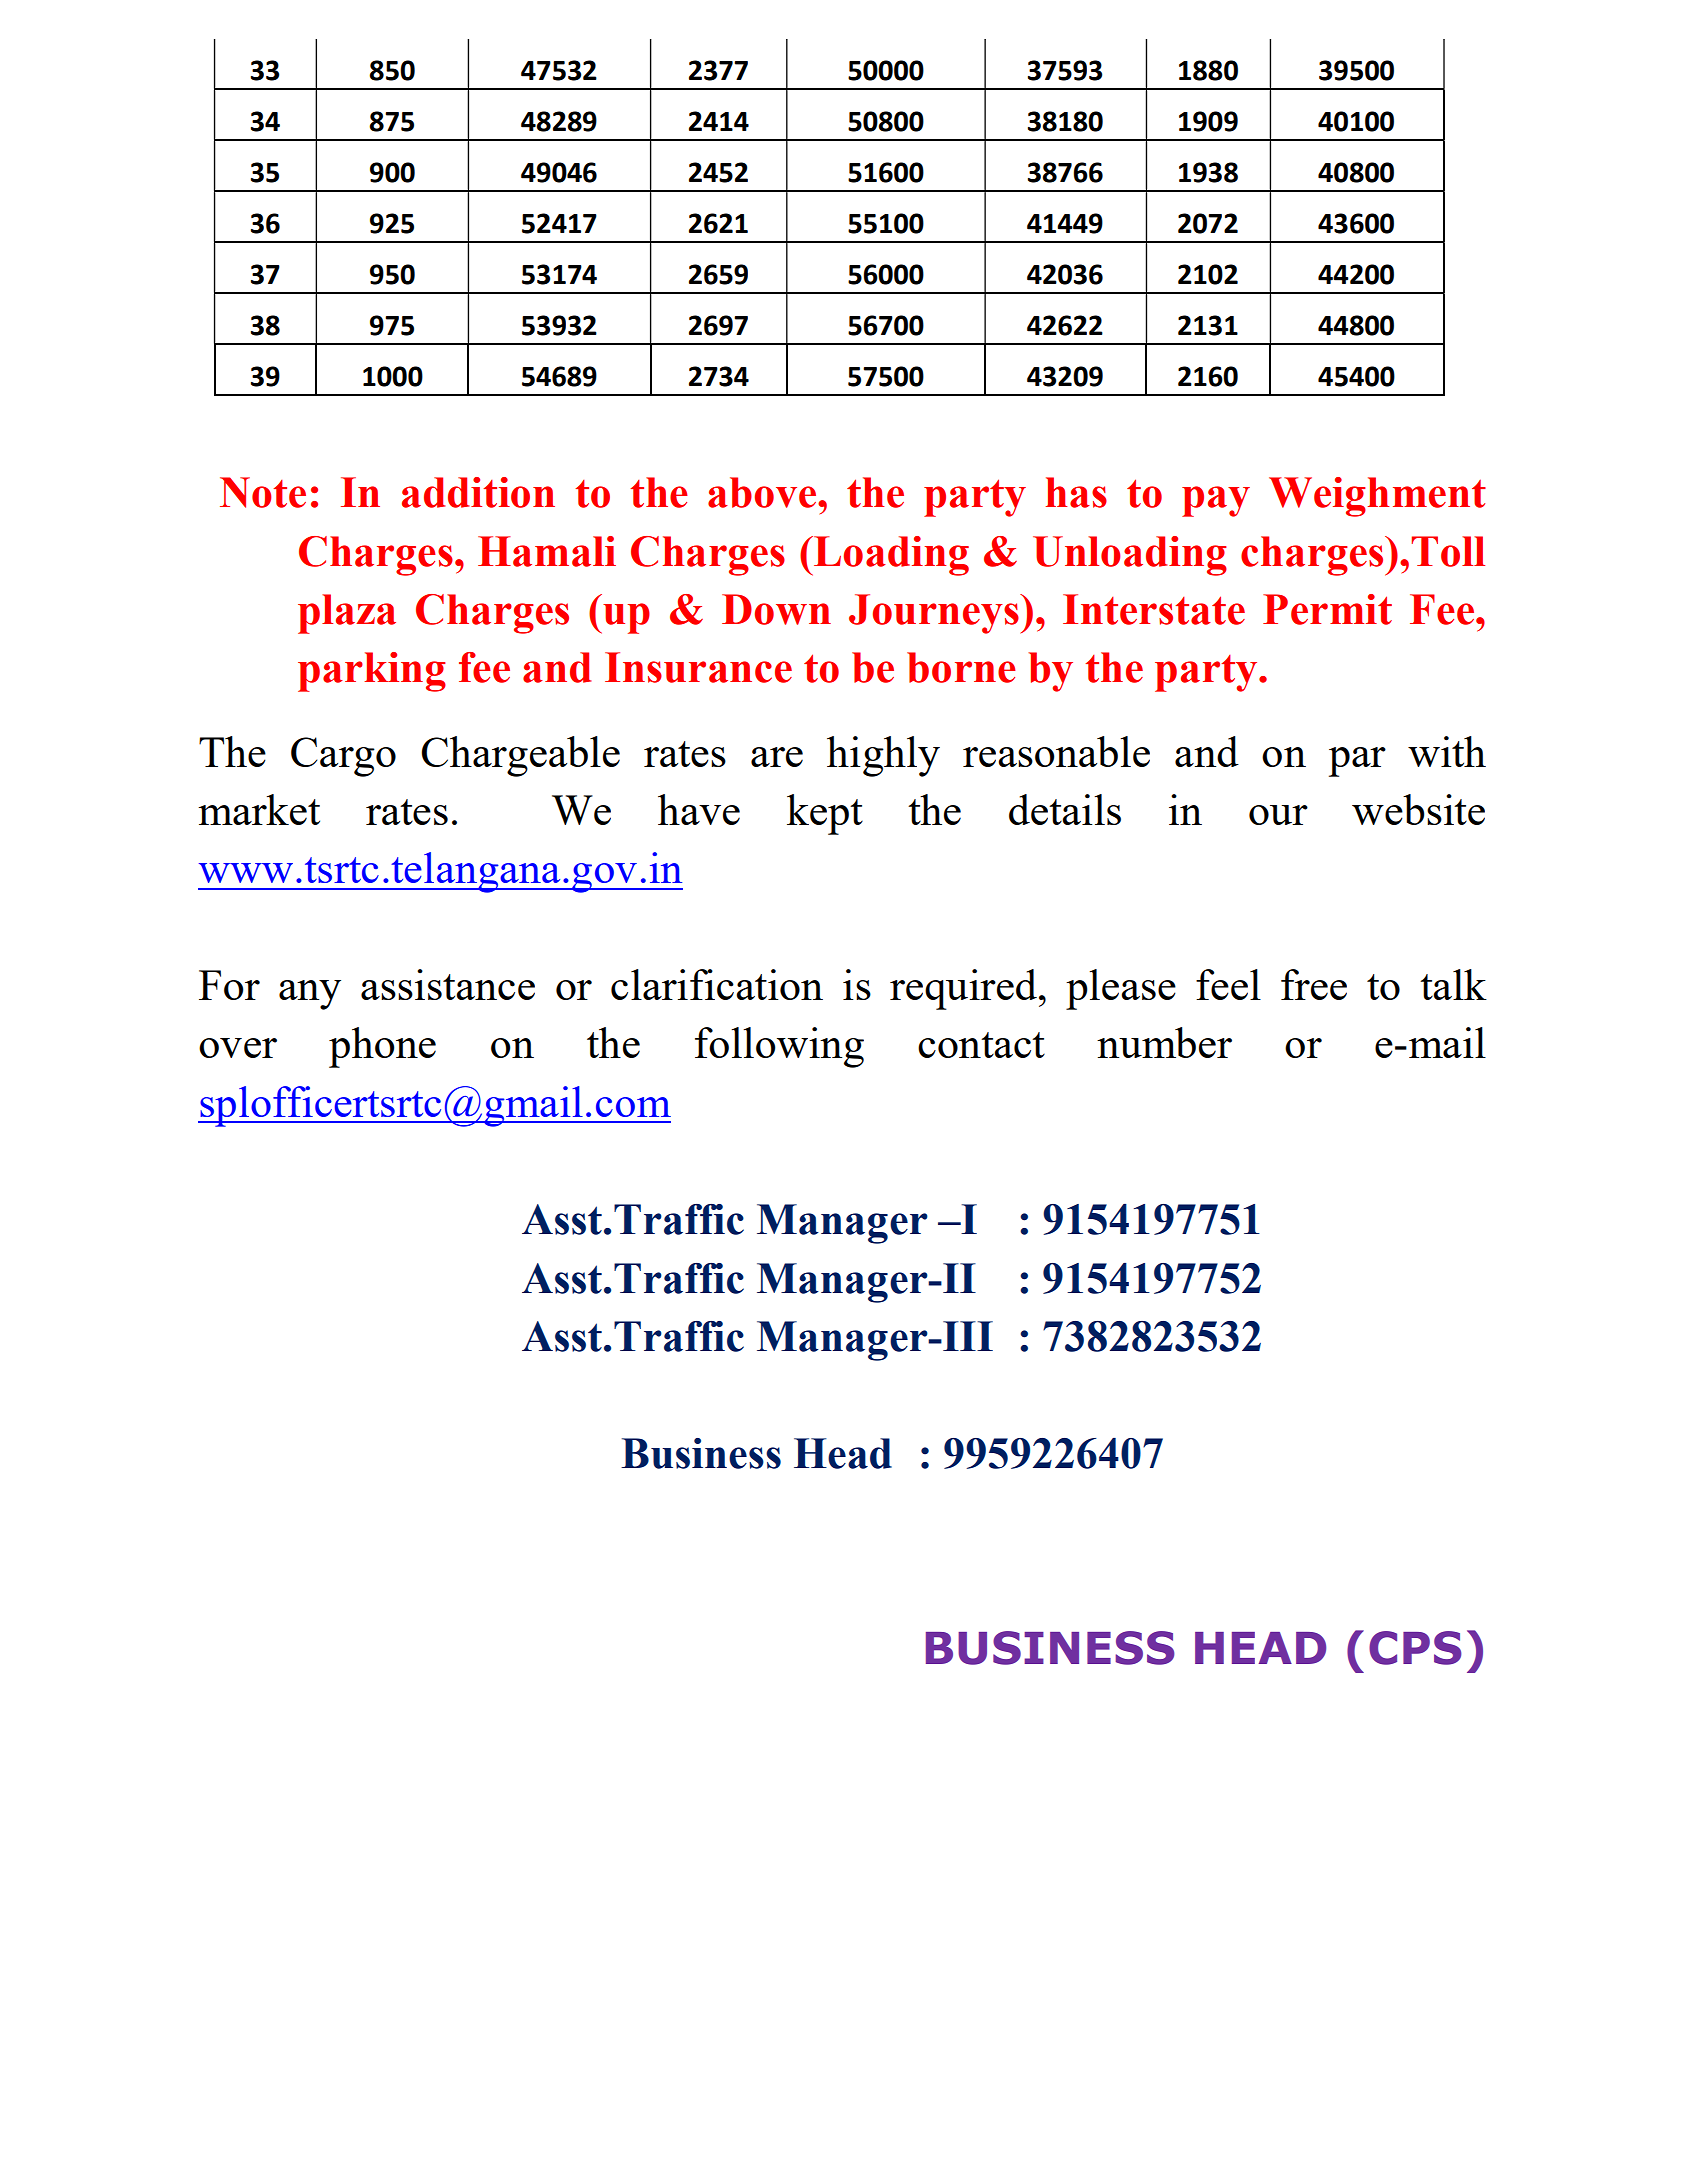 The width and height of the screenshot is (1686, 2182). What do you see at coordinates (238, 1048) in the screenshot?
I see `over` at bounding box center [238, 1048].
